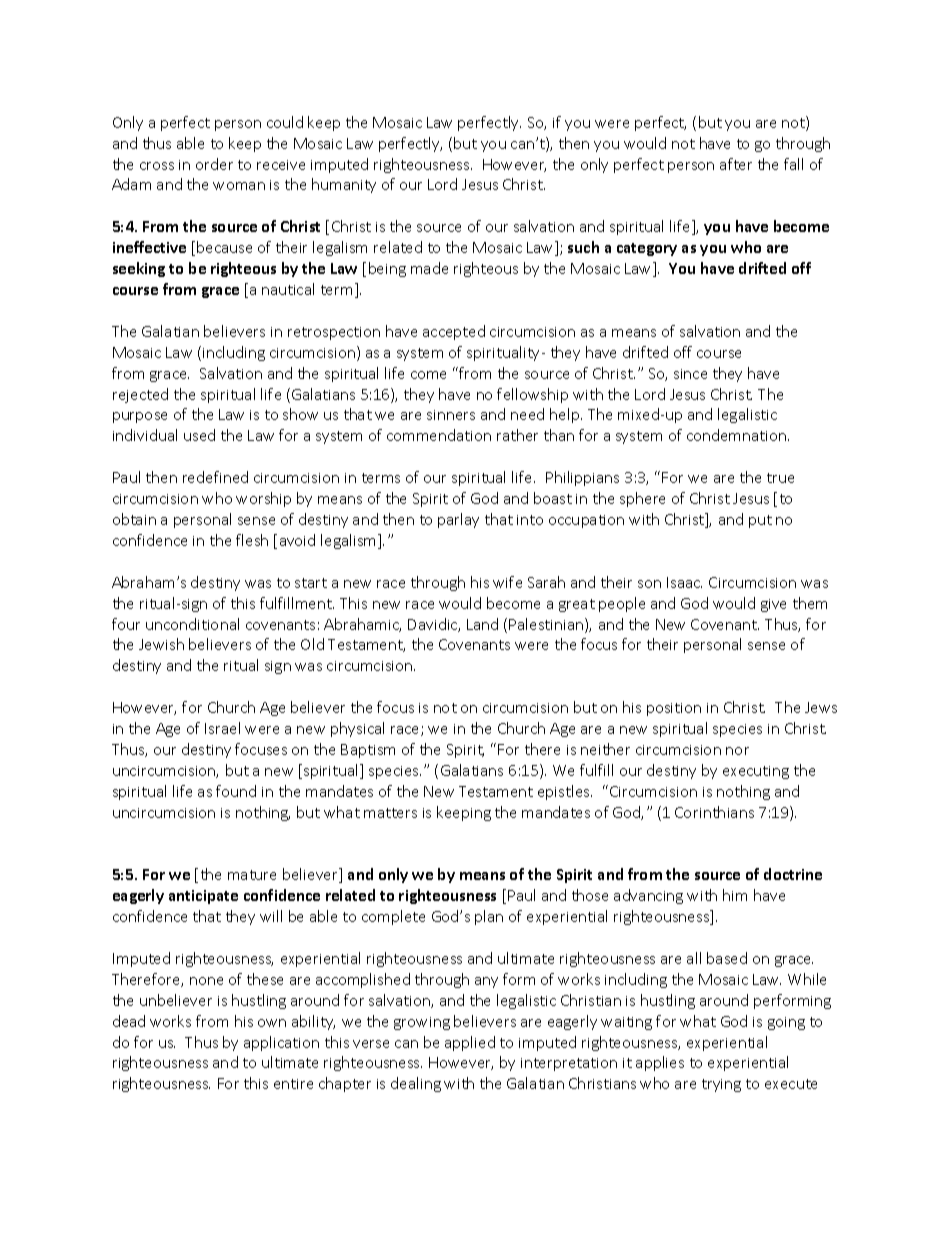  Describe the element at coordinates (714, 812) in the screenshot. I see `Corinthians` at that location.
